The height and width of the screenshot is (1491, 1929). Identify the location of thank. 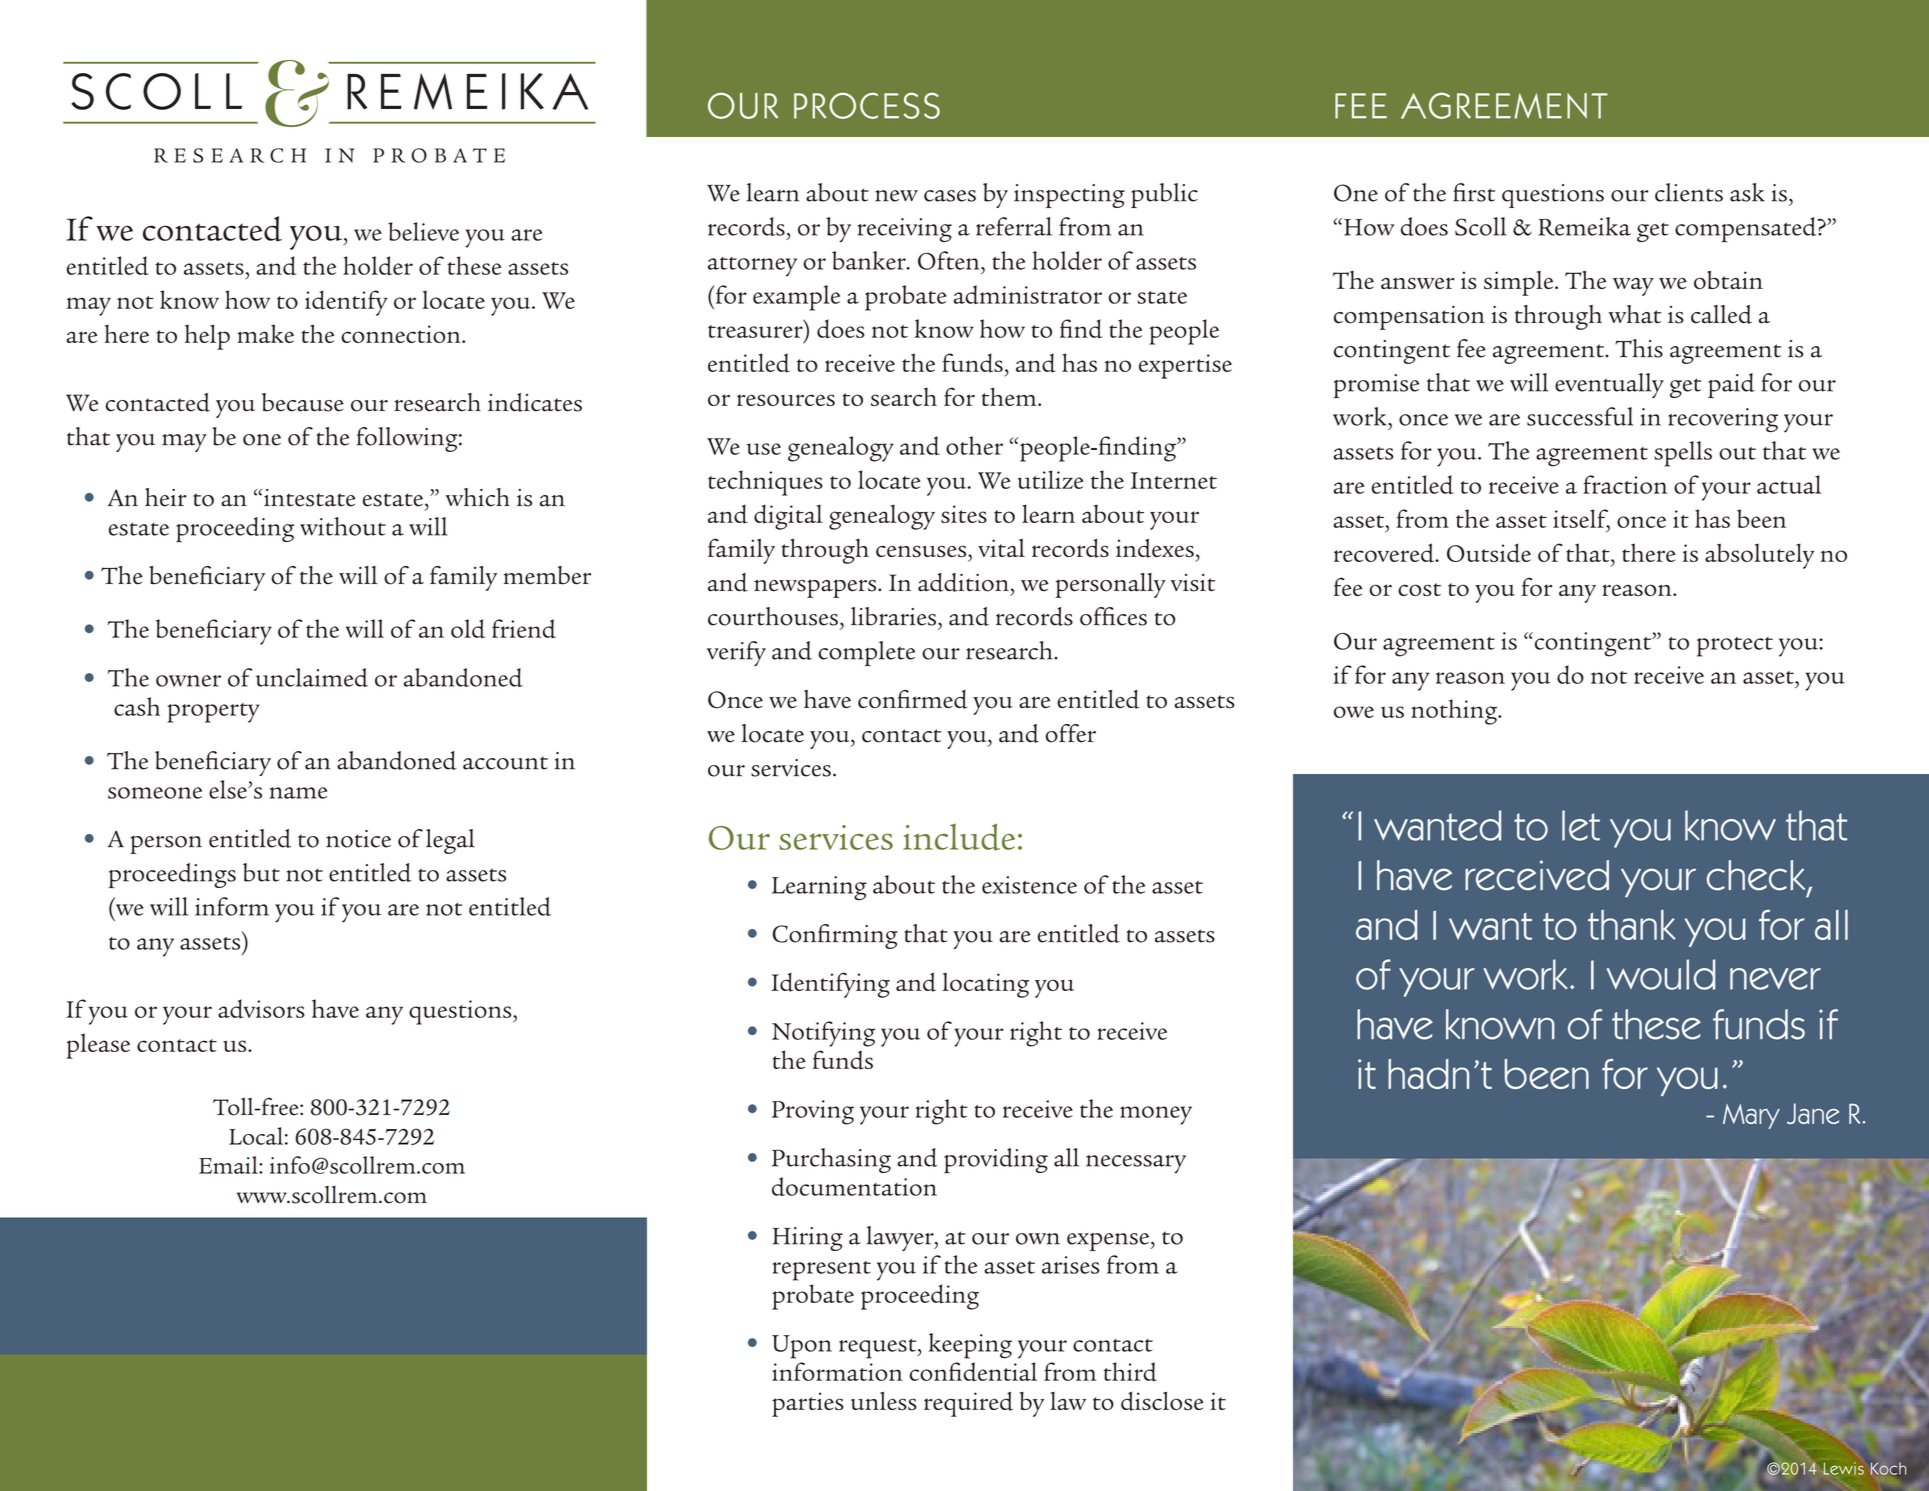
(1632, 925).
